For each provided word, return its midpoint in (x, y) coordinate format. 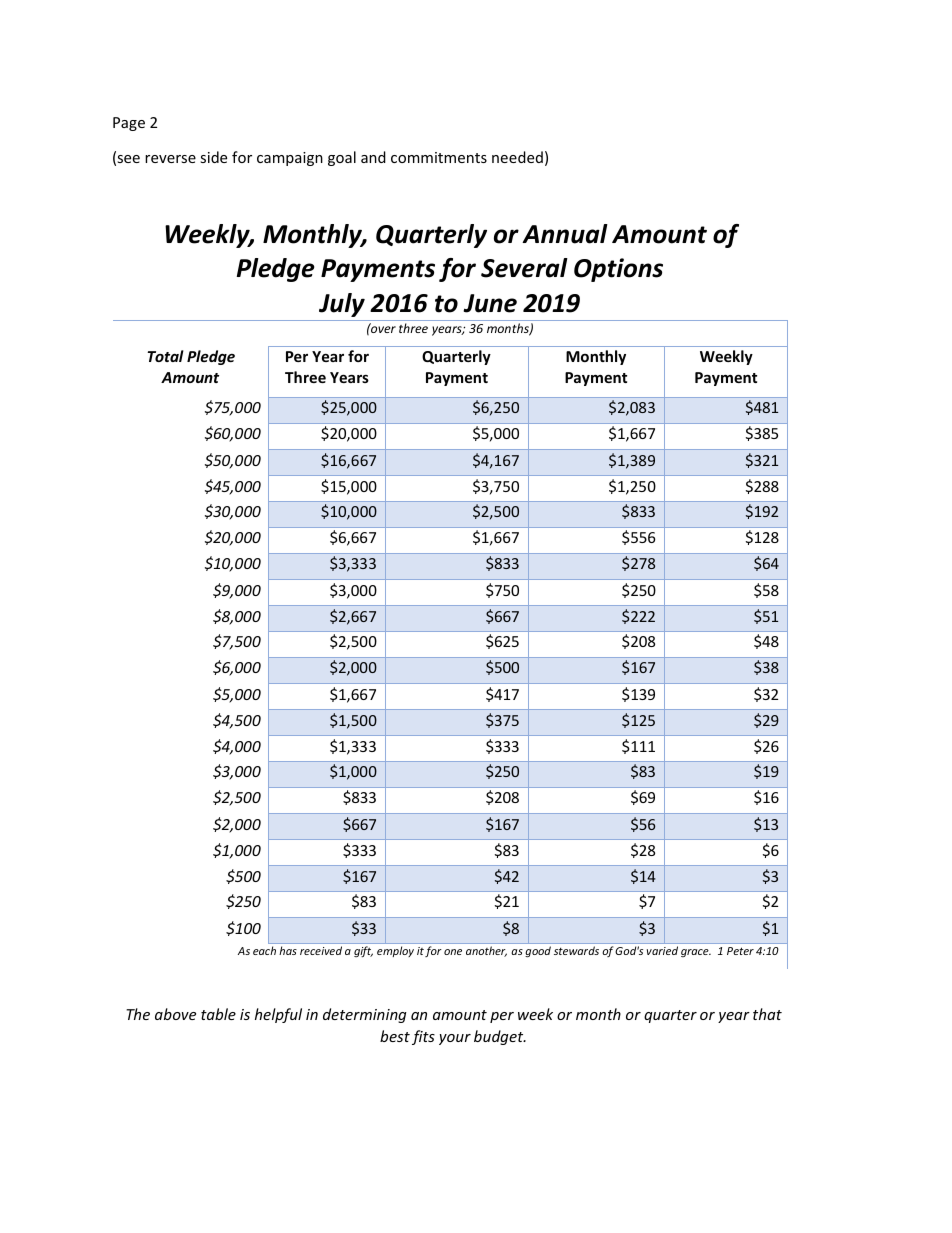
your (455, 1039)
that (767, 1014)
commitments (439, 157)
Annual (565, 234)
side (213, 157)
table (218, 1014)
